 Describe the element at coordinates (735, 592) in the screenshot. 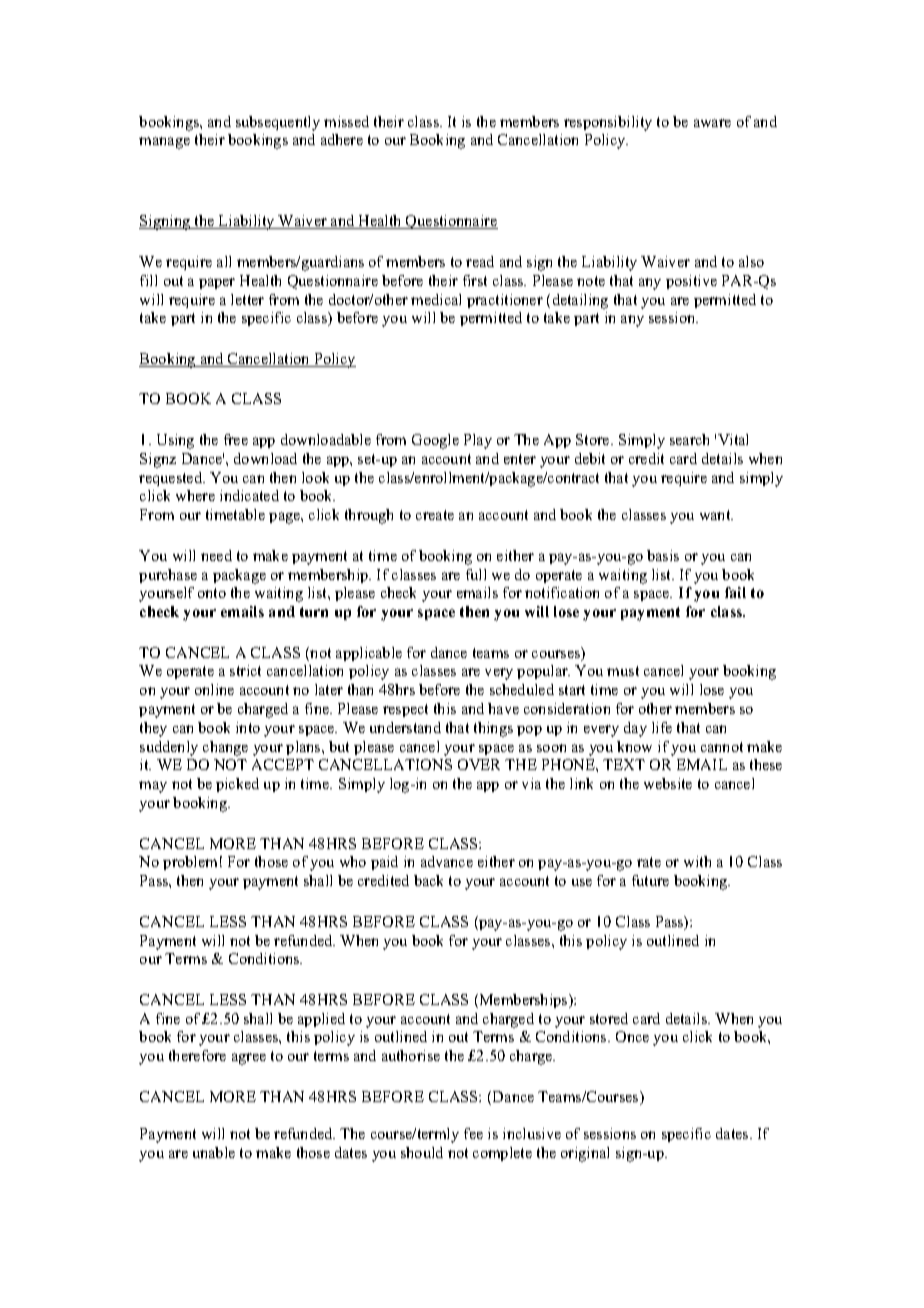

I see `fail` at that location.
